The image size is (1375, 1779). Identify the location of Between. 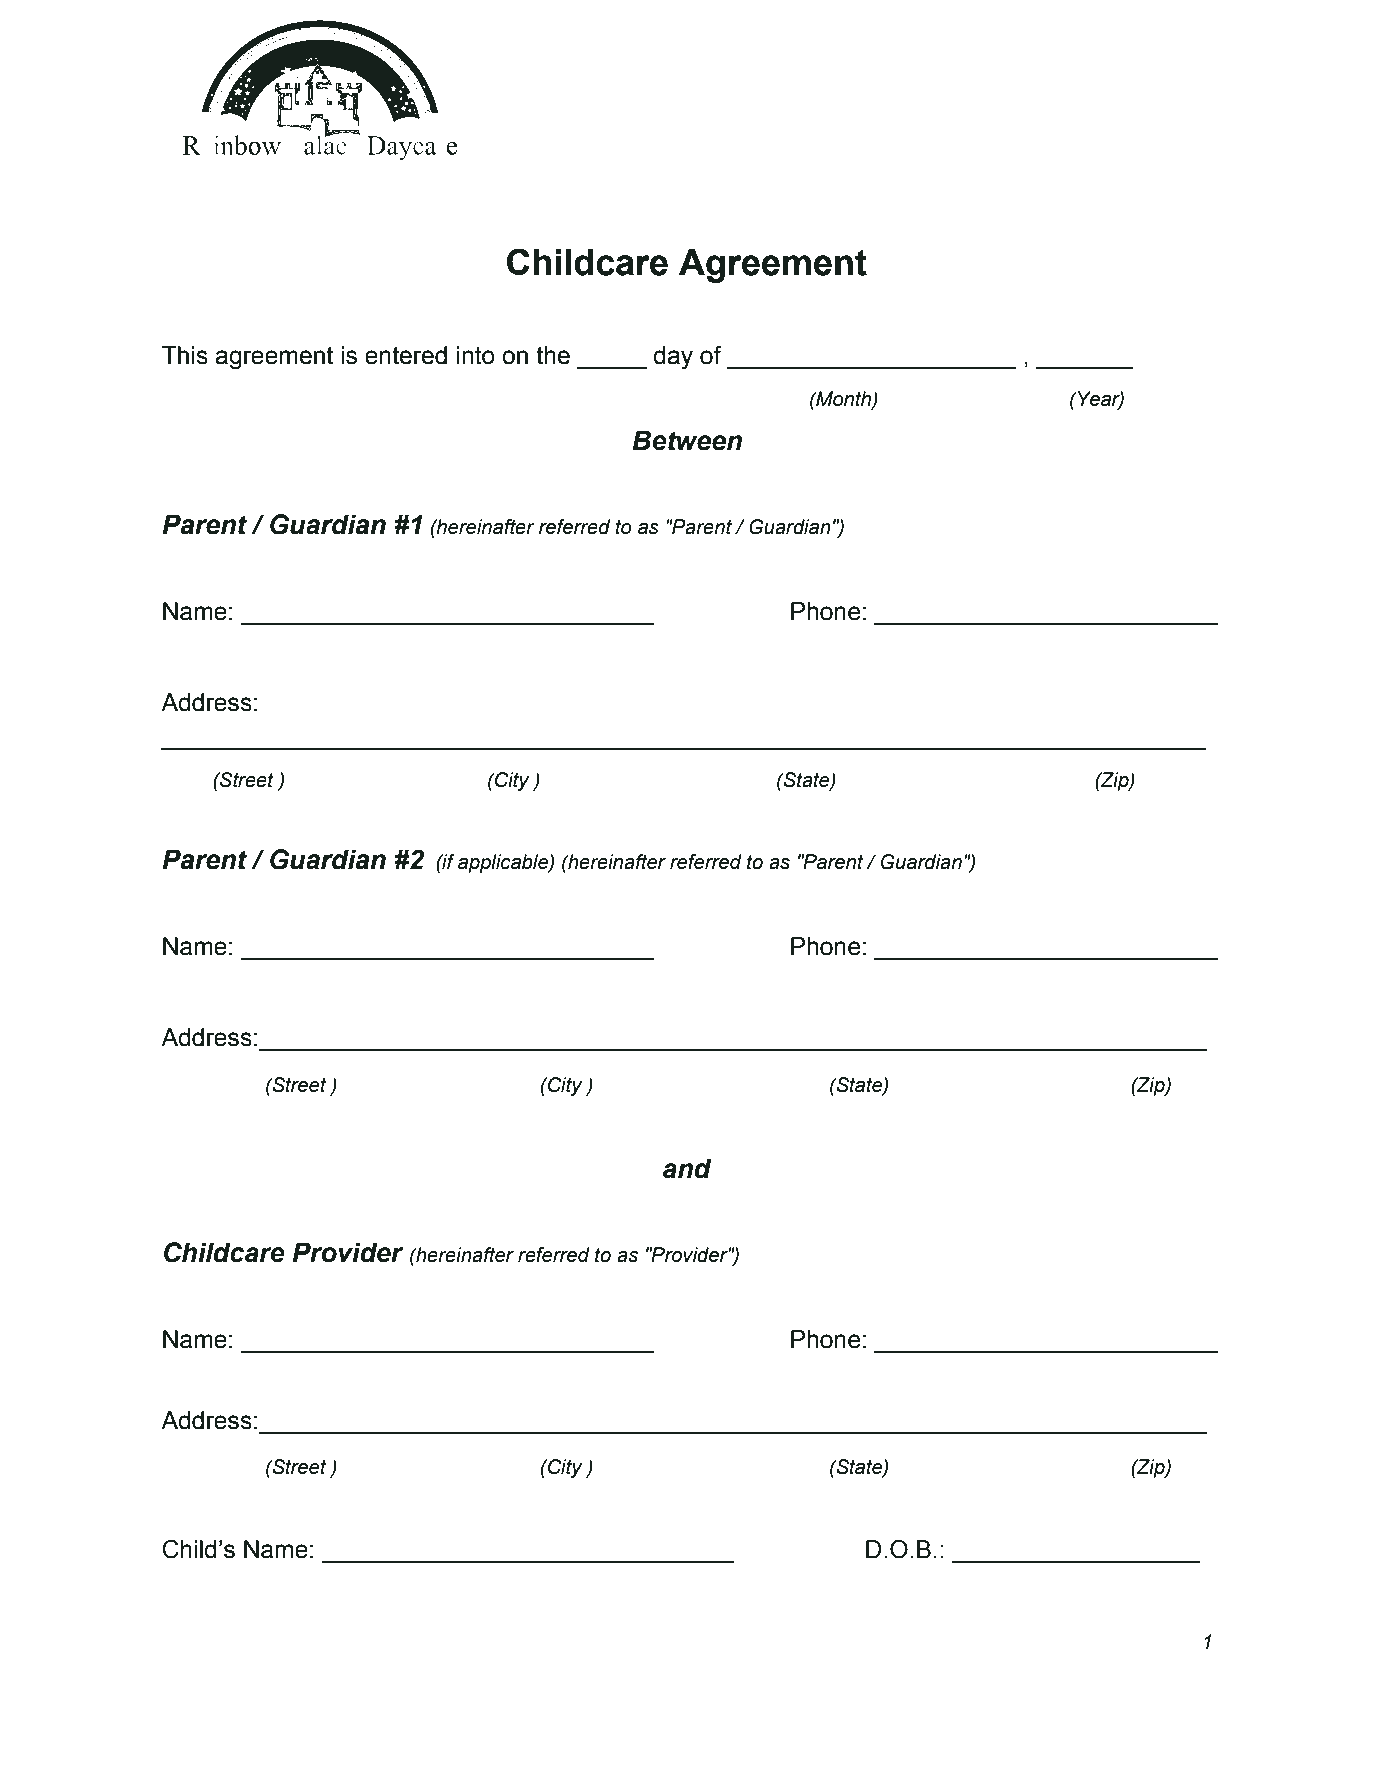
(687, 440).
